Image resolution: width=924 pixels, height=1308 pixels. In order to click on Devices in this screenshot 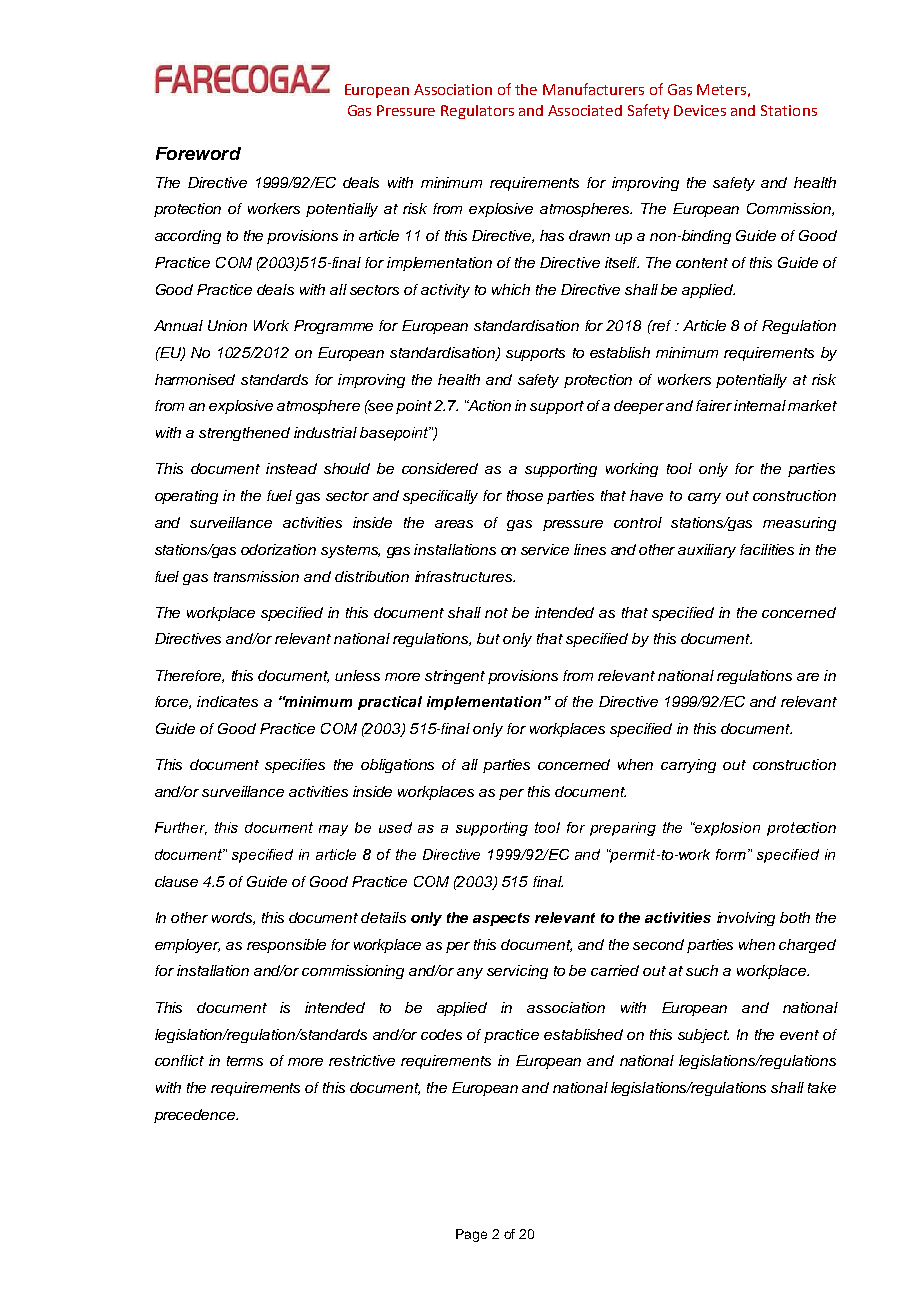, I will do `click(700, 110)`.
